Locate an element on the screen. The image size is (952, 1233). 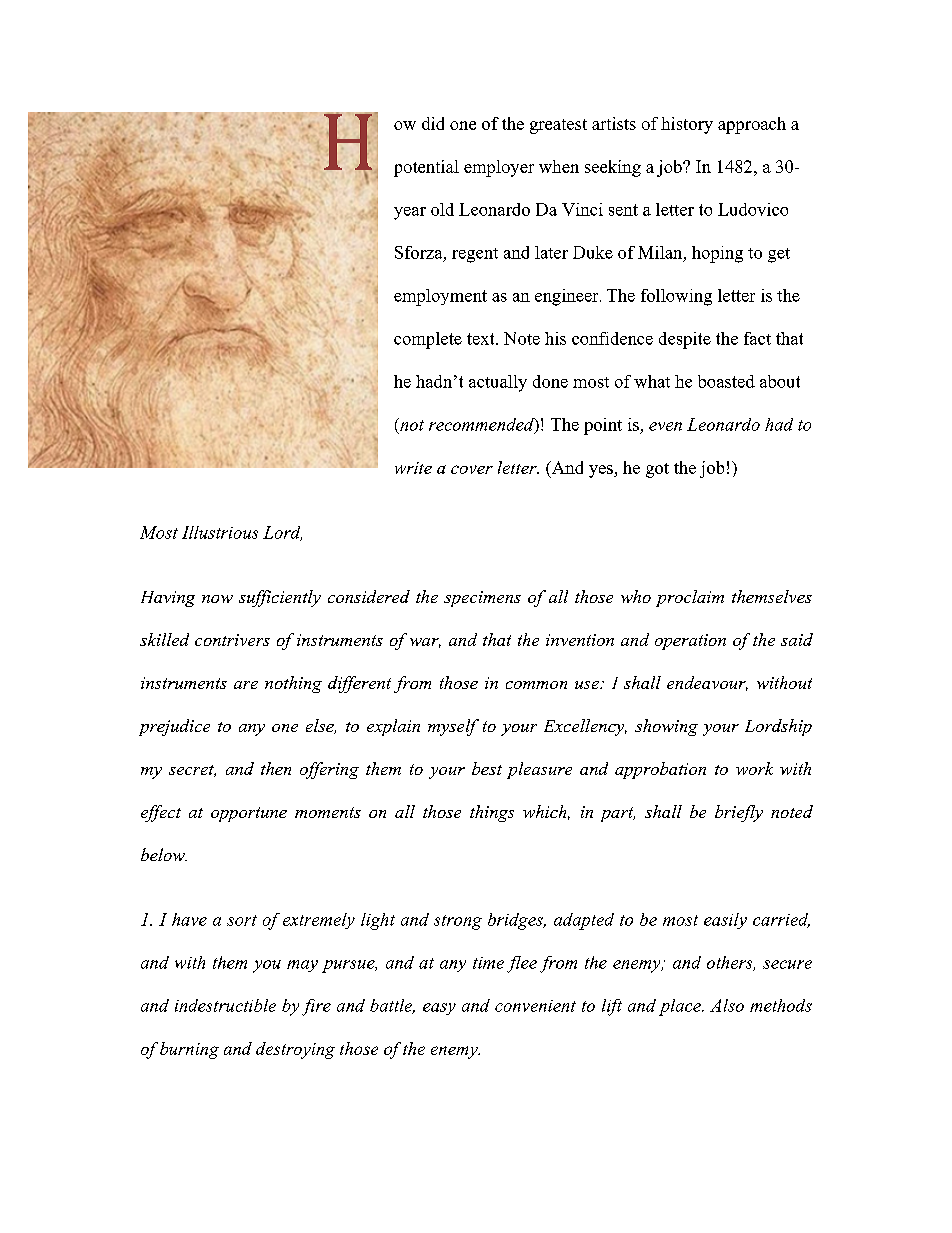
then is located at coordinates (276, 768).
